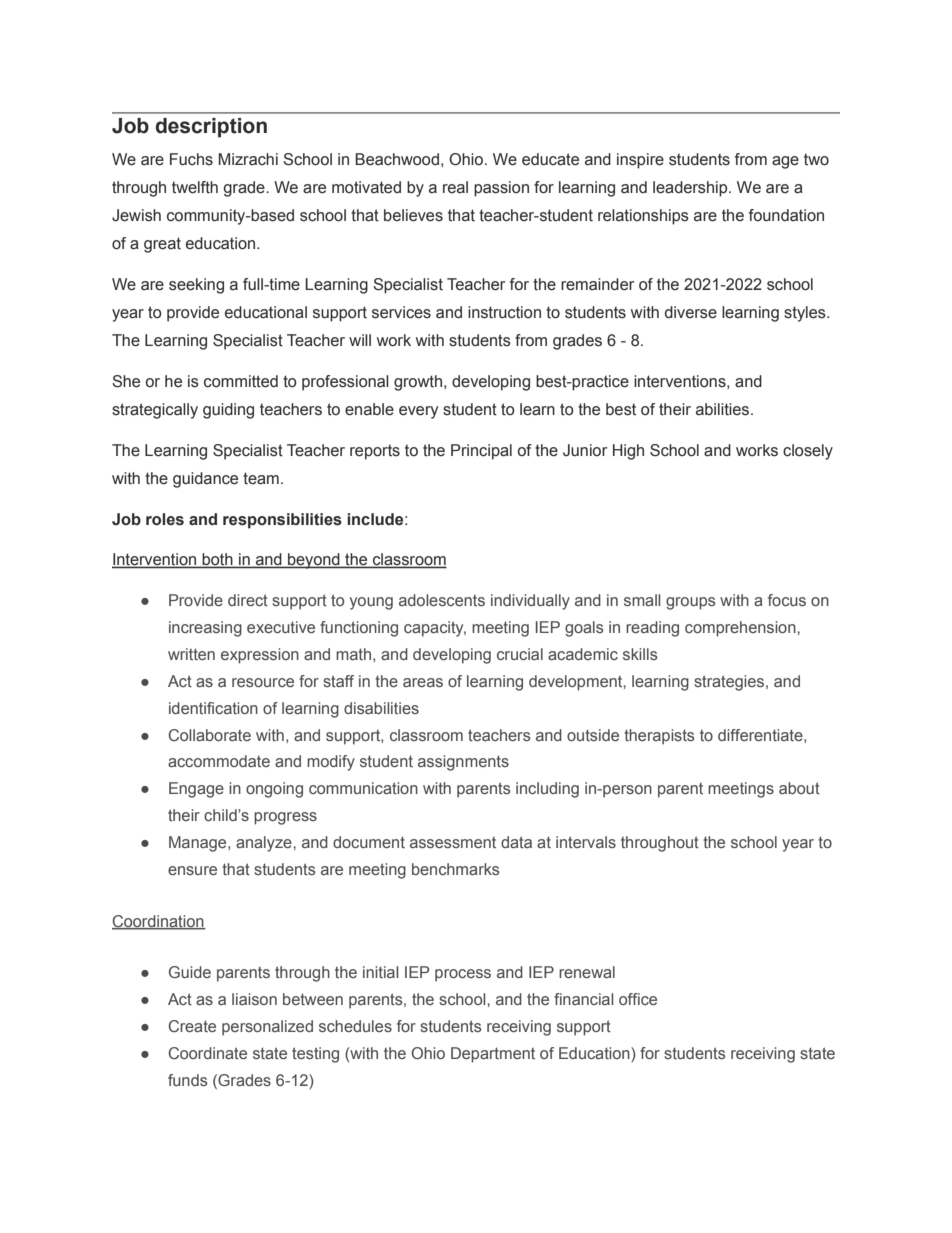 This screenshot has height=1233, width=952. Describe the element at coordinates (481, 452) in the screenshot. I see `Principal` at that location.
